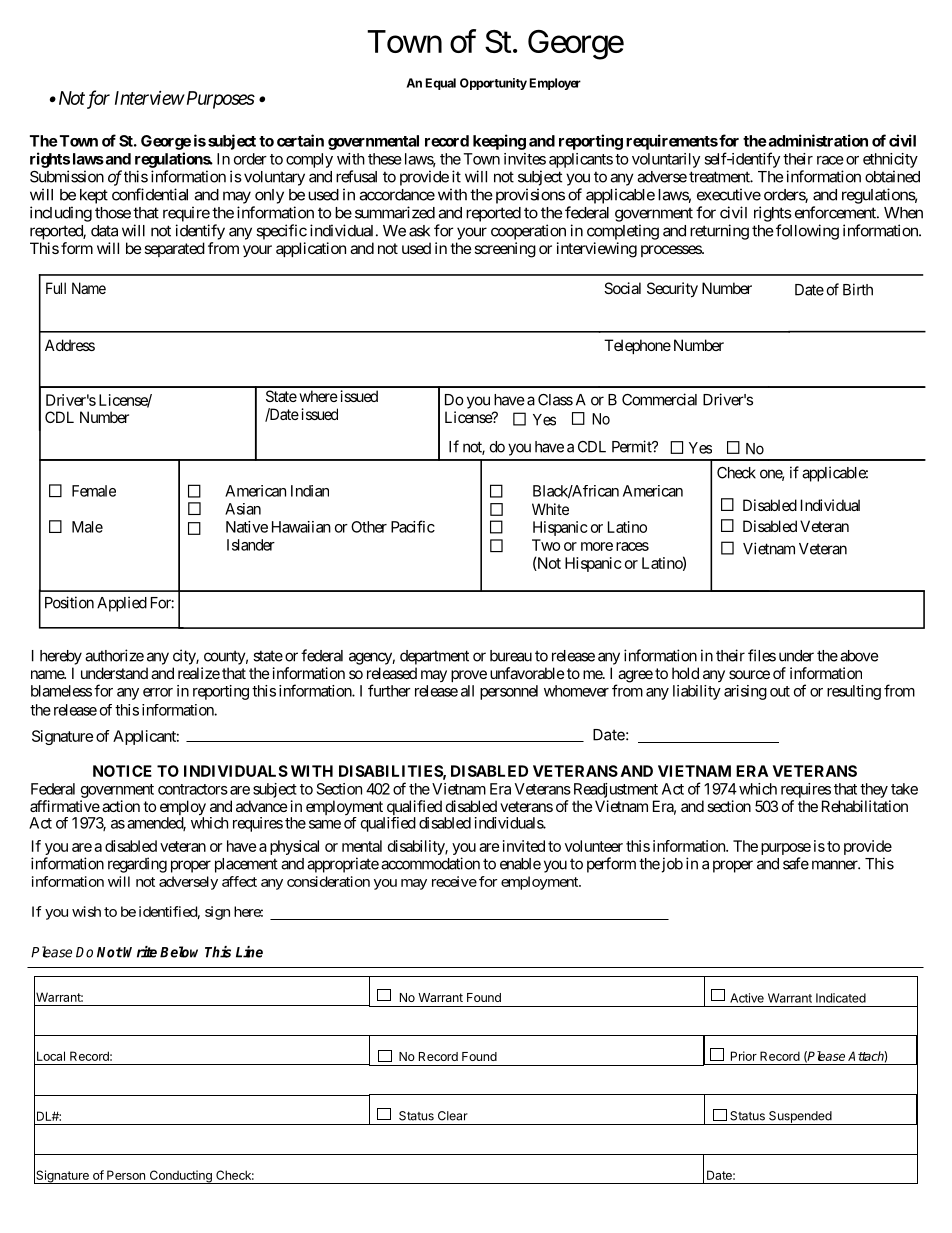 This screenshot has width=952, height=1233. Describe the element at coordinates (859, 656) in the screenshot. I see `above` at that location.
